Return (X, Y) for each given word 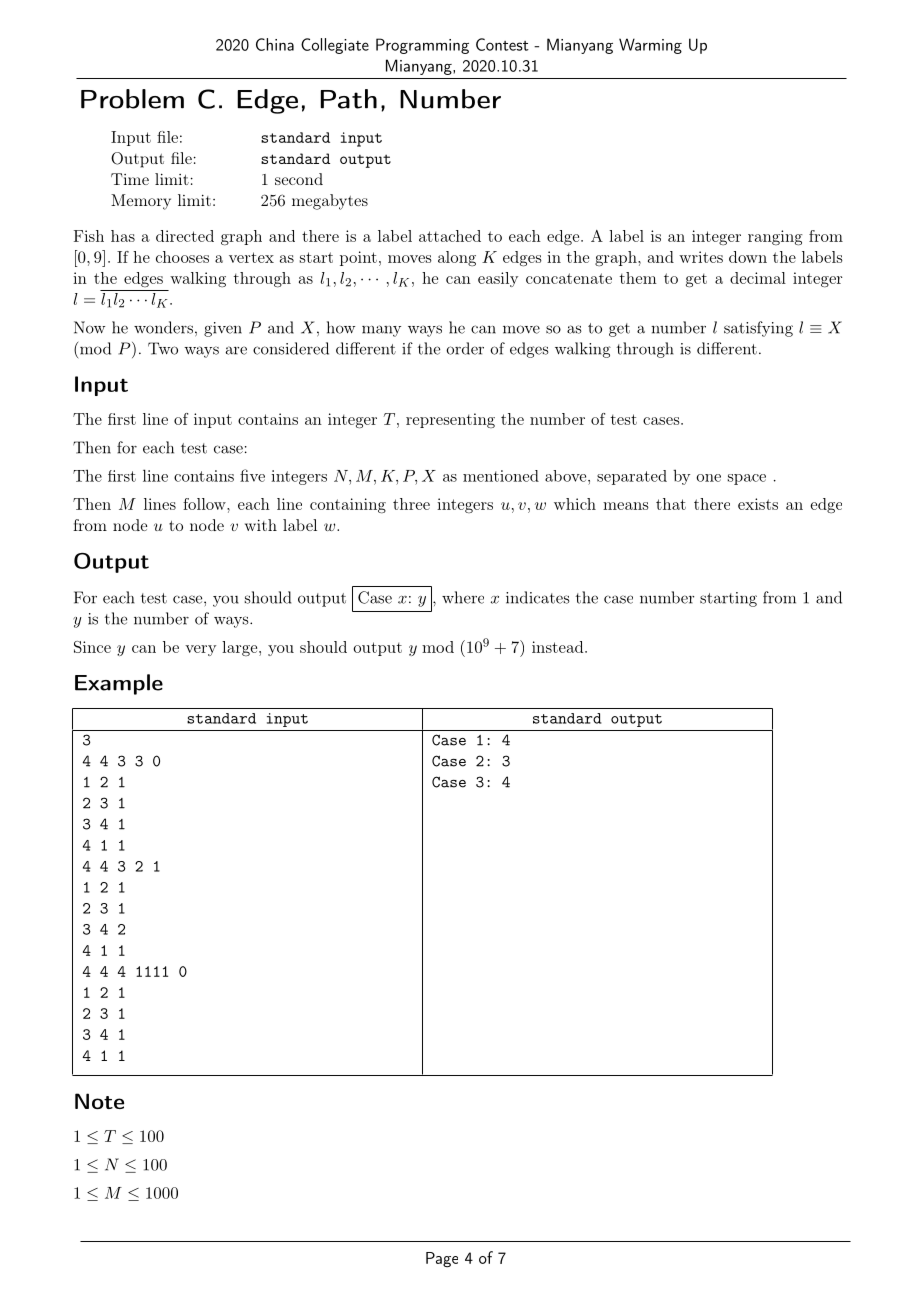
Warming (650, 46)
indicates (538, 597)
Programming (422, 46)
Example (119, 684)
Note (99, 1101)
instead (559, 647)
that (671, 504)
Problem (132, 99)
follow (205, 504)
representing (450, 420)
